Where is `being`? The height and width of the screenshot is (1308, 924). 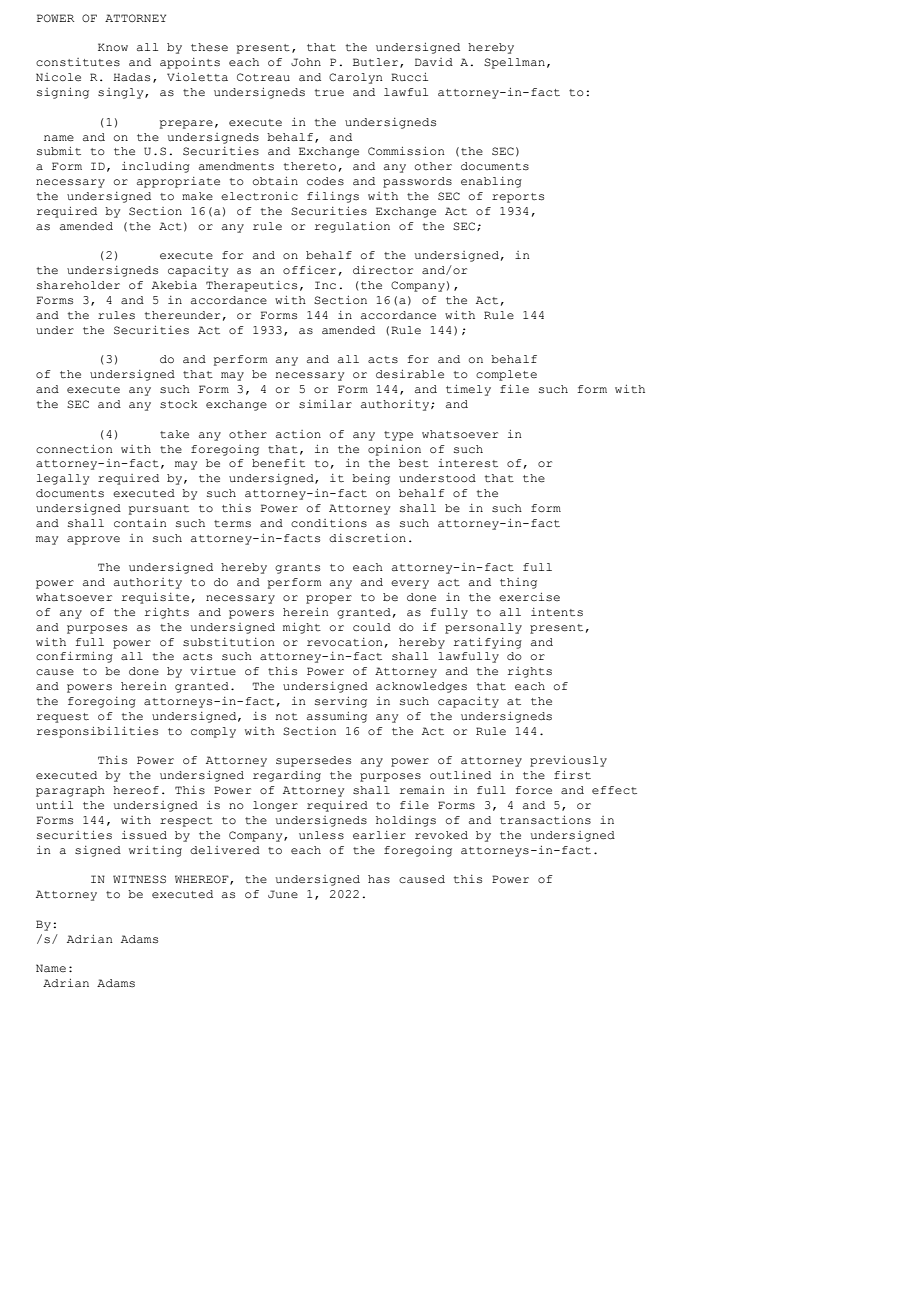 being is located at coordinates (371, 479).
